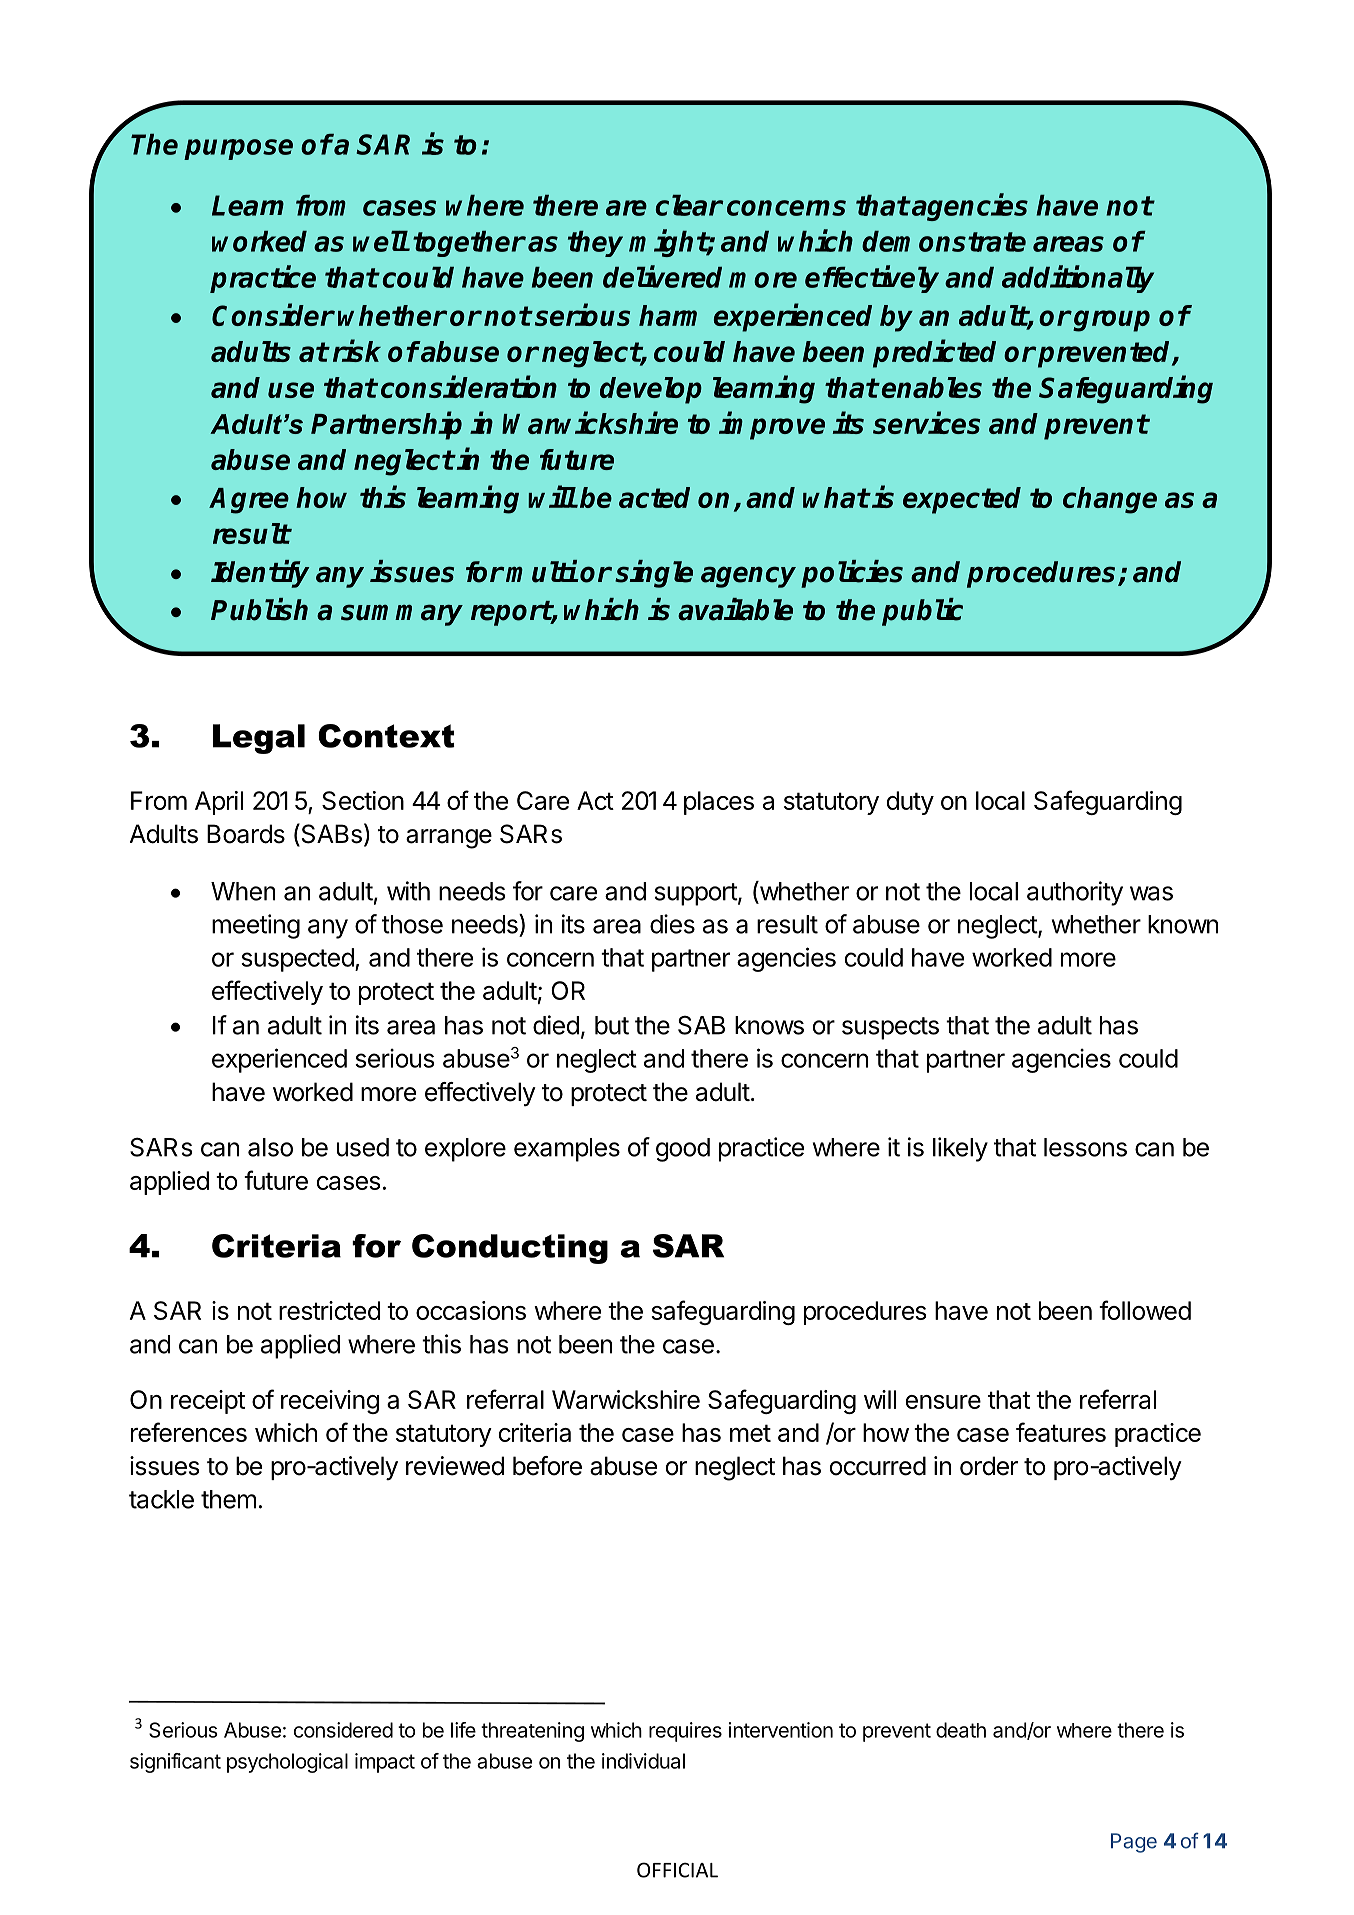  What do you see at coordinates (287, 1763) in the document?
I see `psychological` at bounding box center [287, 1763].
